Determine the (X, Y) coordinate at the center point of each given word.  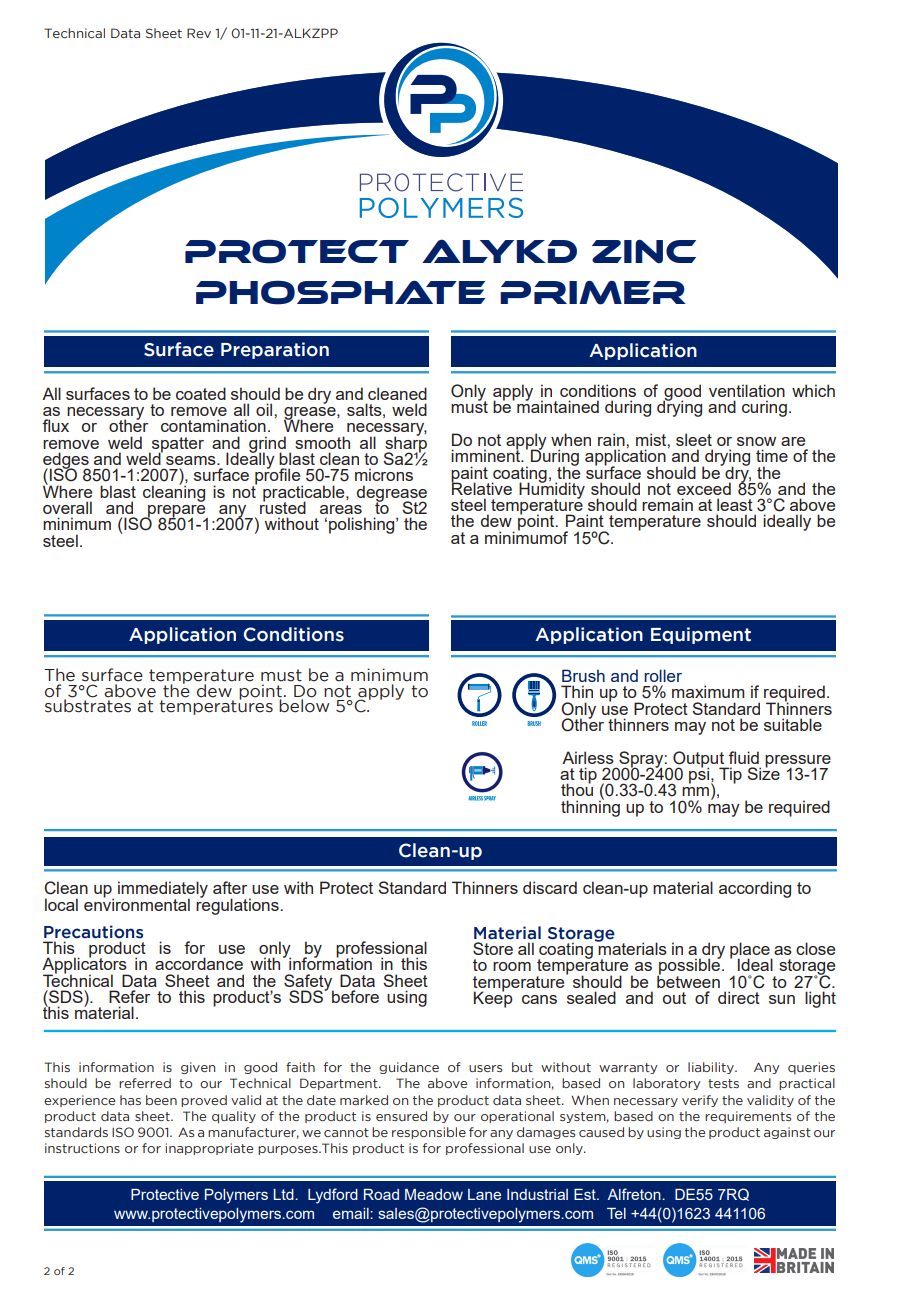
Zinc (644, 251)
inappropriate (210, 1149)
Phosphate (340, 292)
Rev (199, 33)
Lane (484, 1194)
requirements (748, 1117)
